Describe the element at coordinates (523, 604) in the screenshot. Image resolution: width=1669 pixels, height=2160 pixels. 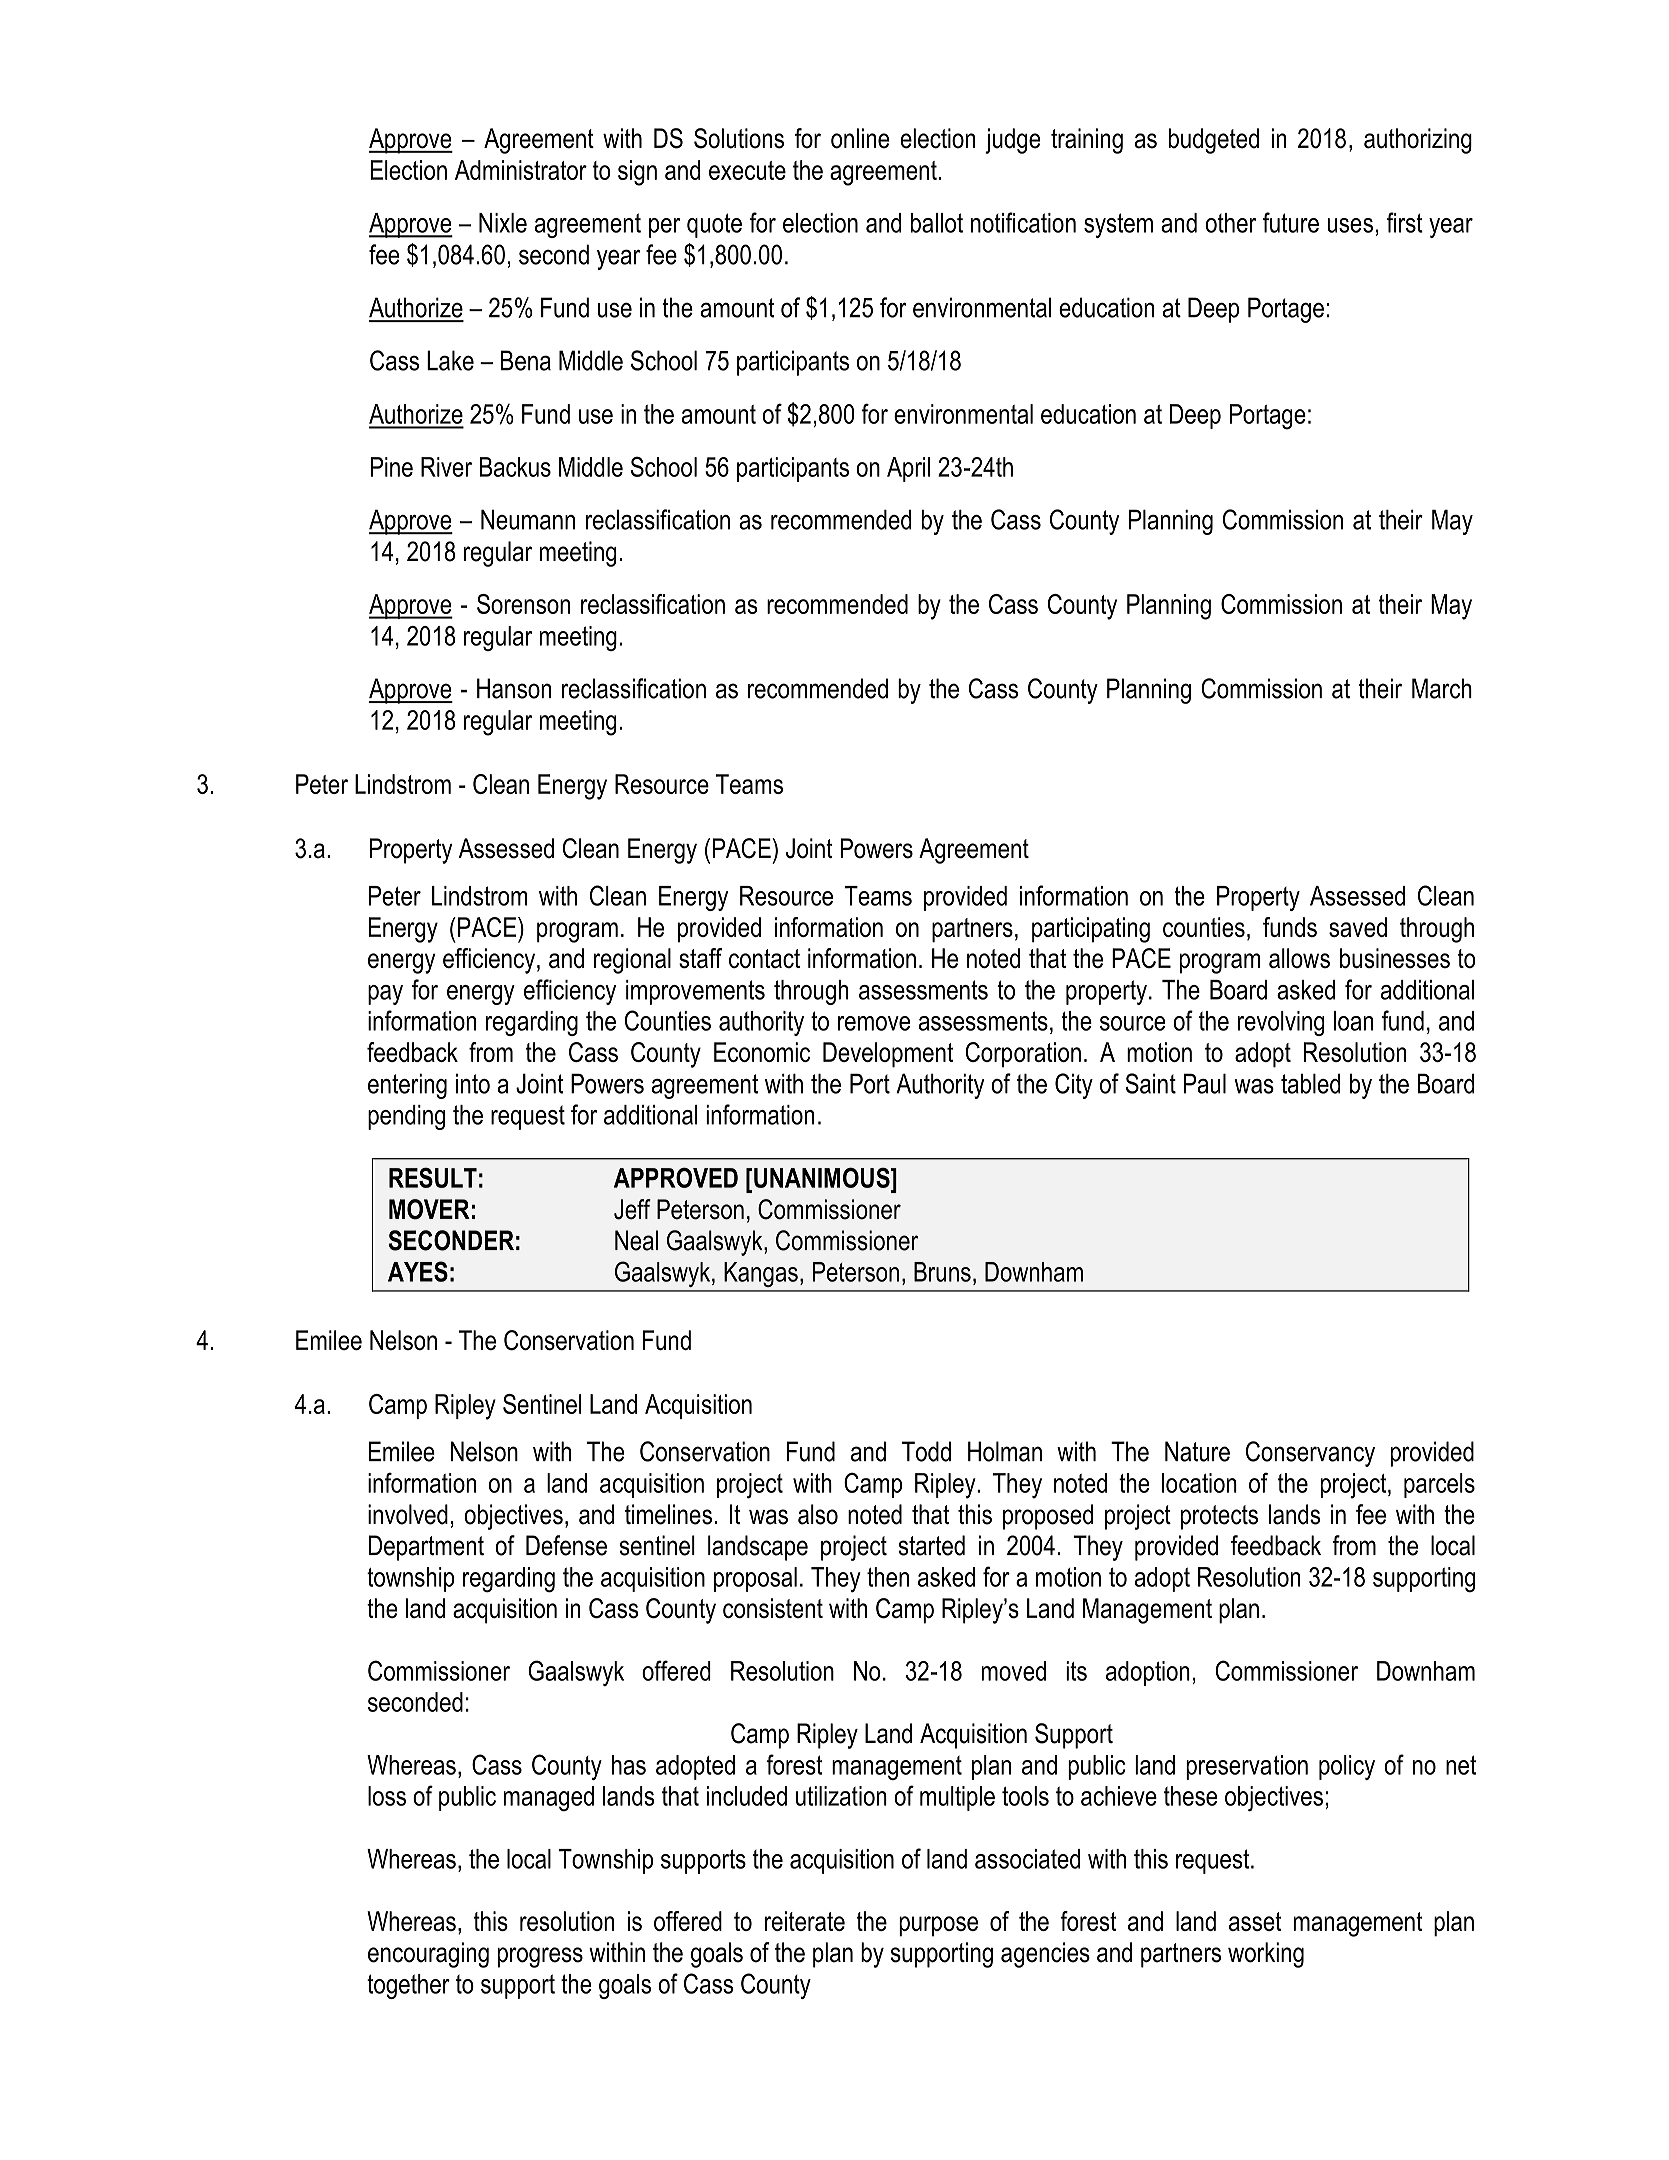
I see `Sorenson` at that location.
